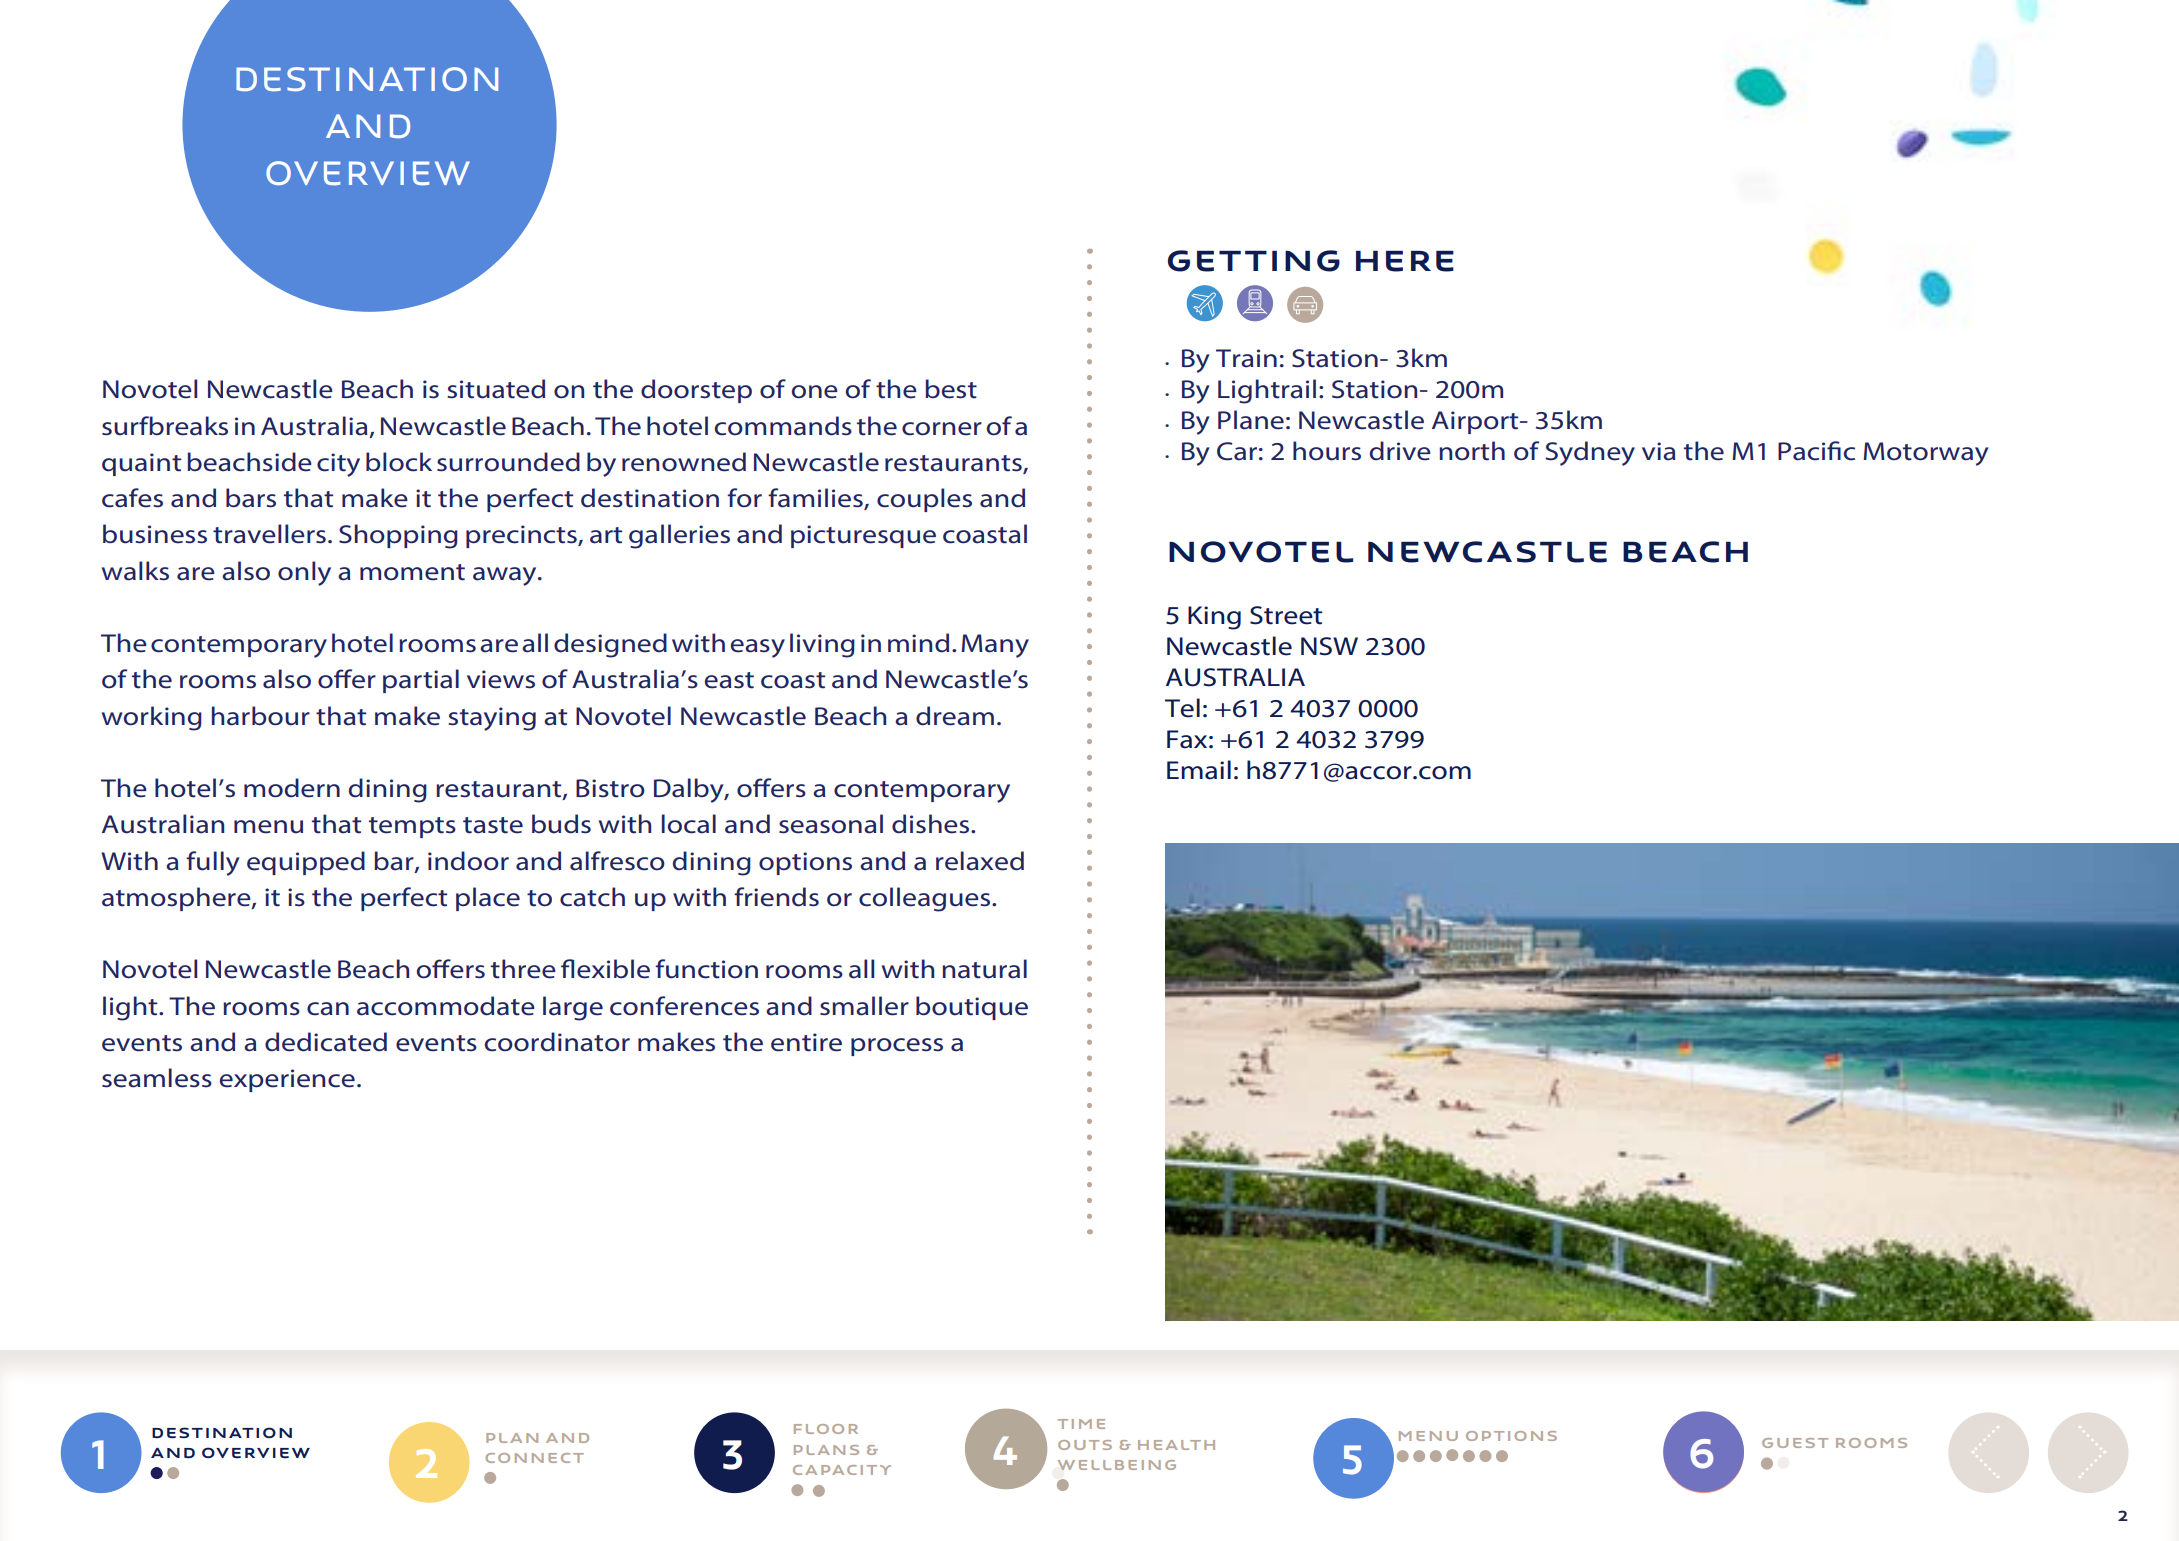  Describe the element at coordinates (496, 389) in the image. I see `situated` at that location.
